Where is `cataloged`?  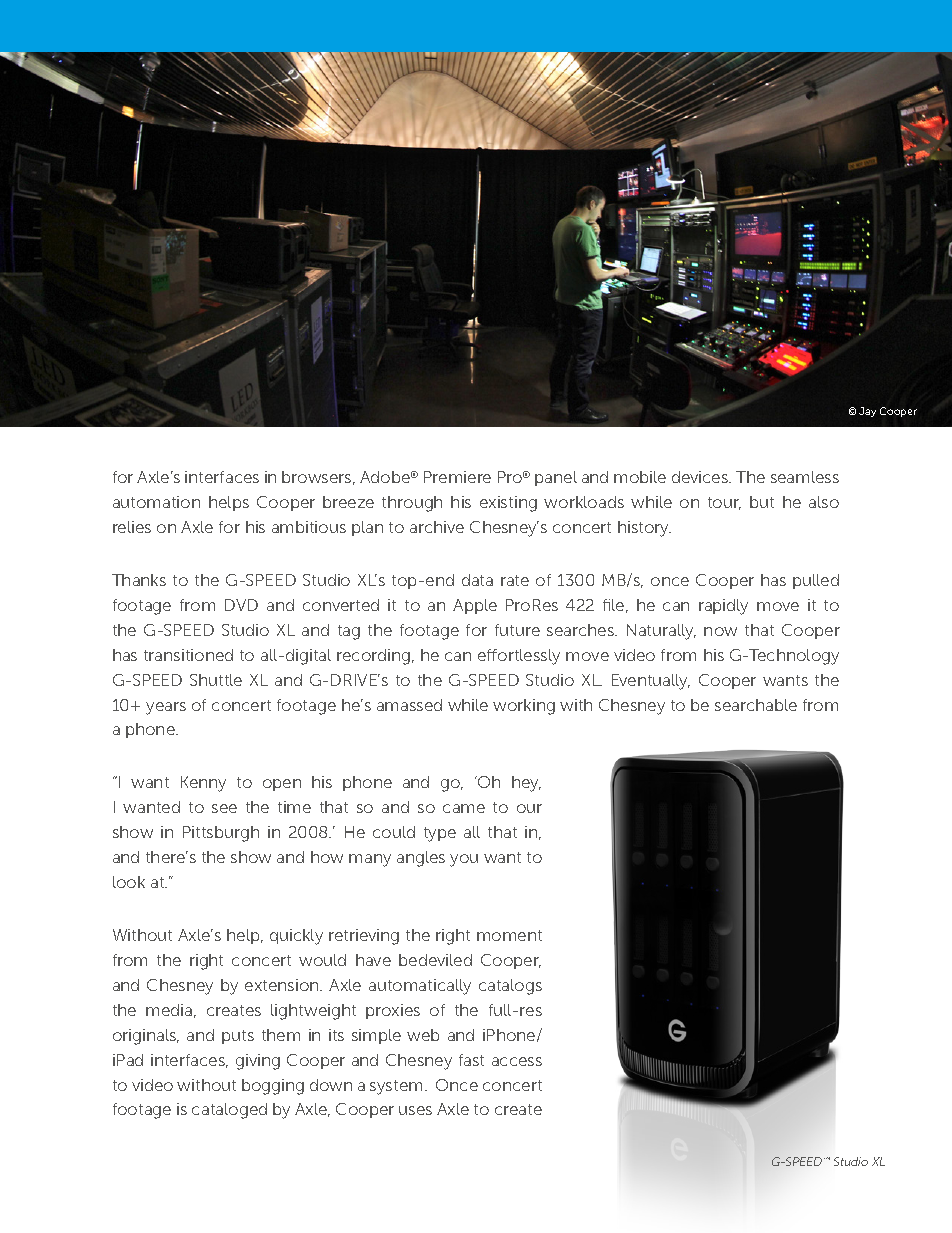
cataloged is located at coordinates (229, 1111).
